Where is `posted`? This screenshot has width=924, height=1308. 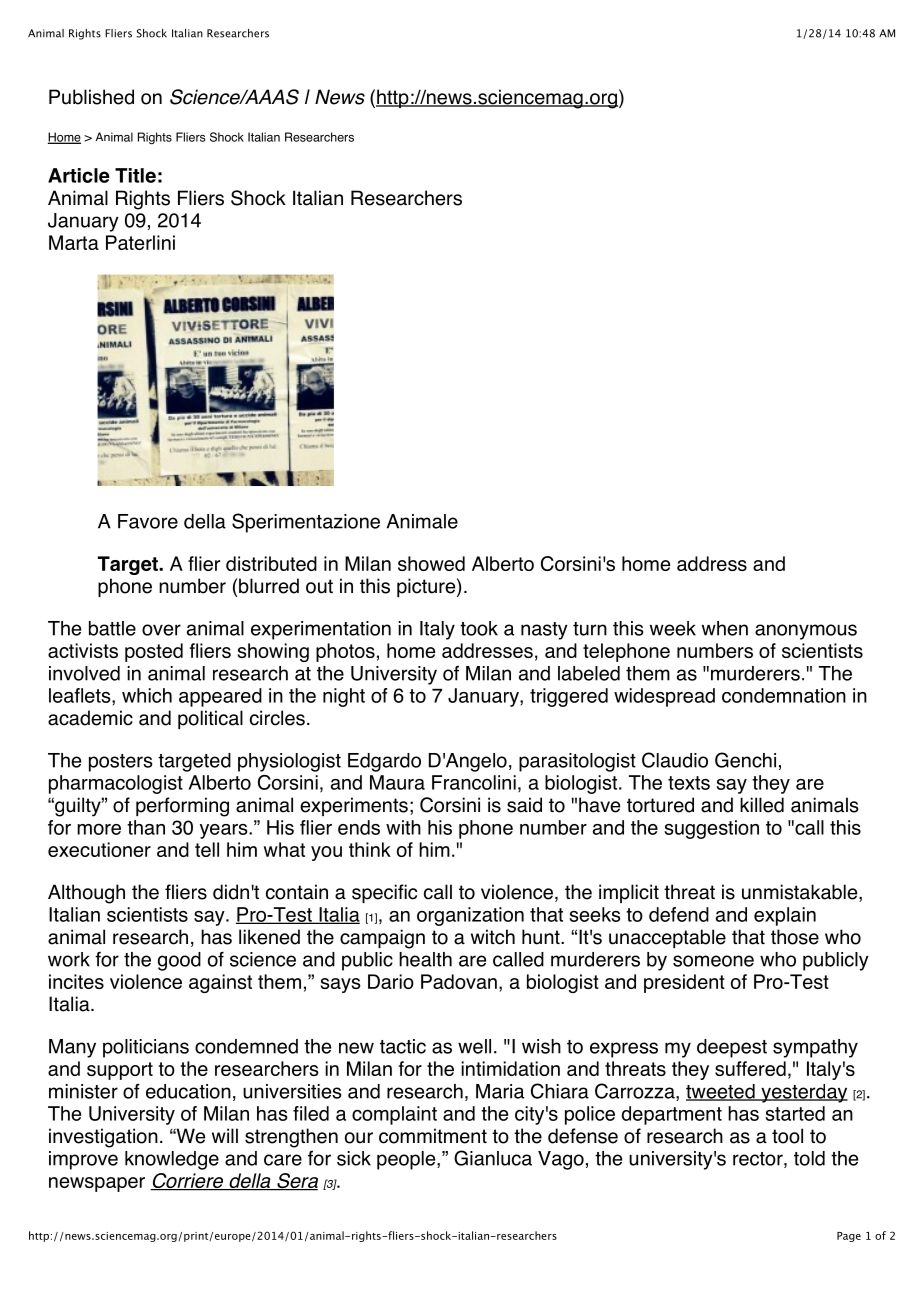
posted is located at coordinates (154, 652).
